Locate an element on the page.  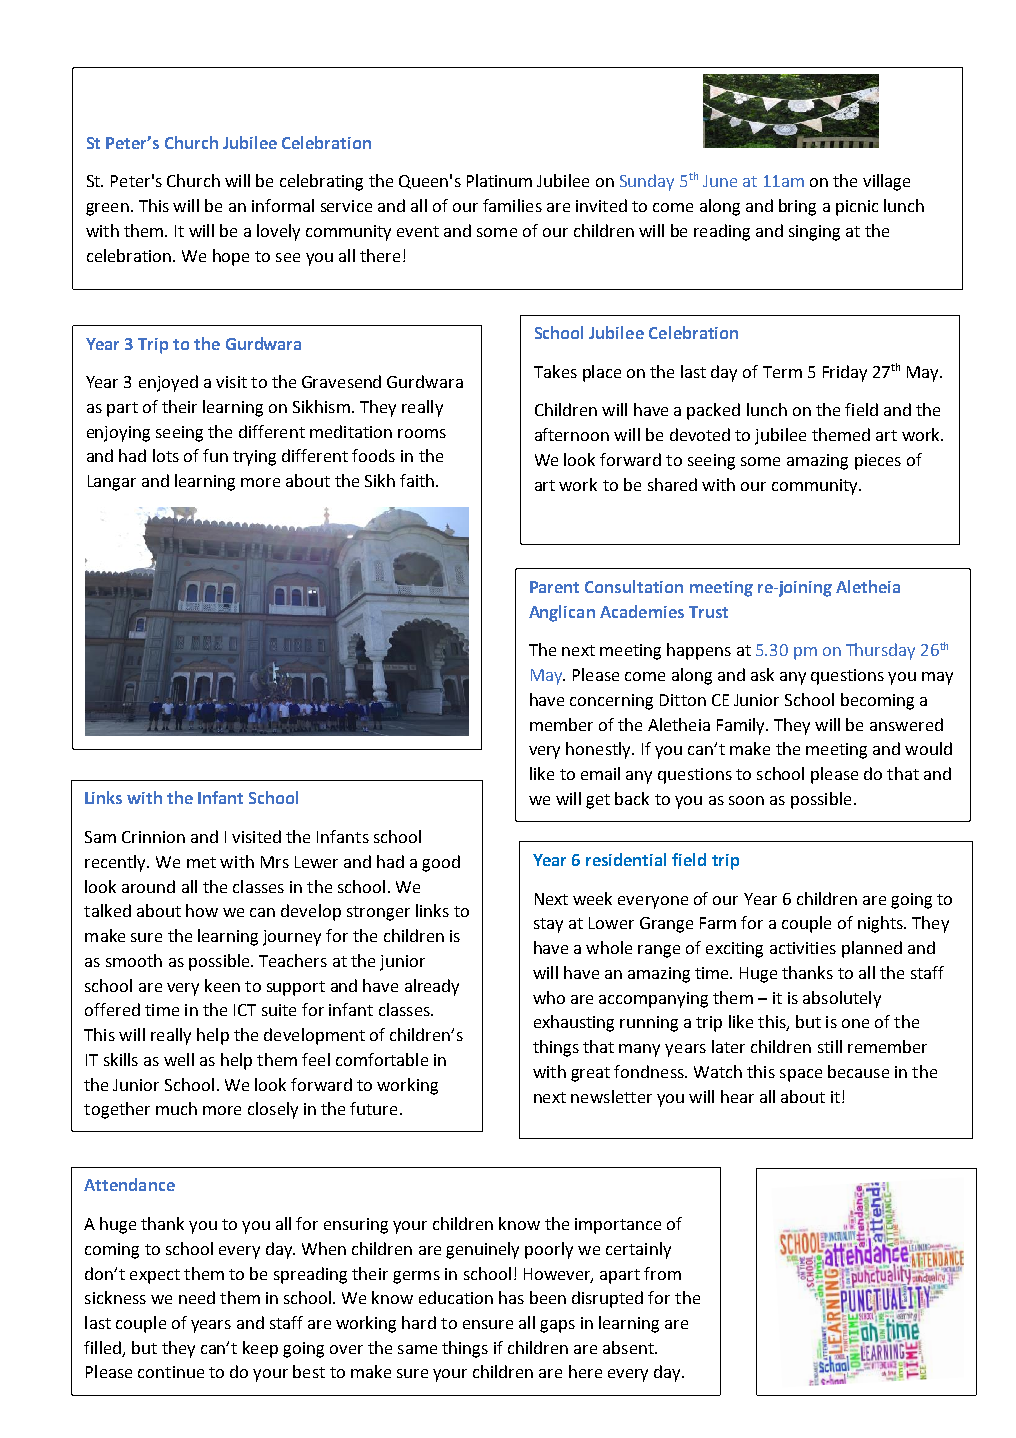
from is located at coordinates (662, 1273).
